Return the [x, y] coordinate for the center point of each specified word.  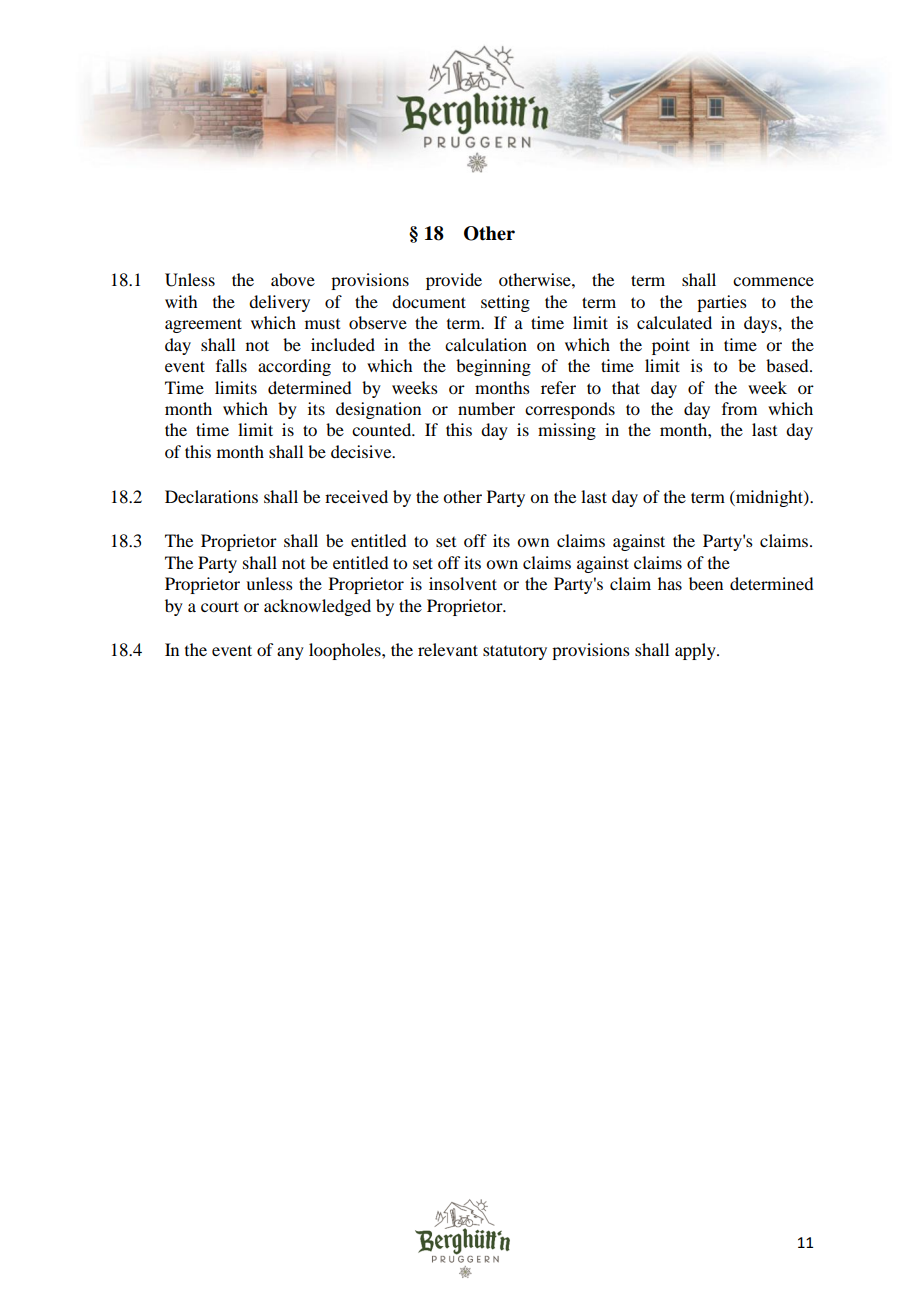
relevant [448, 649]
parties [722, 303]
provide [454, 281]
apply [696, 651]
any [290, 653]
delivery [279, 303]
